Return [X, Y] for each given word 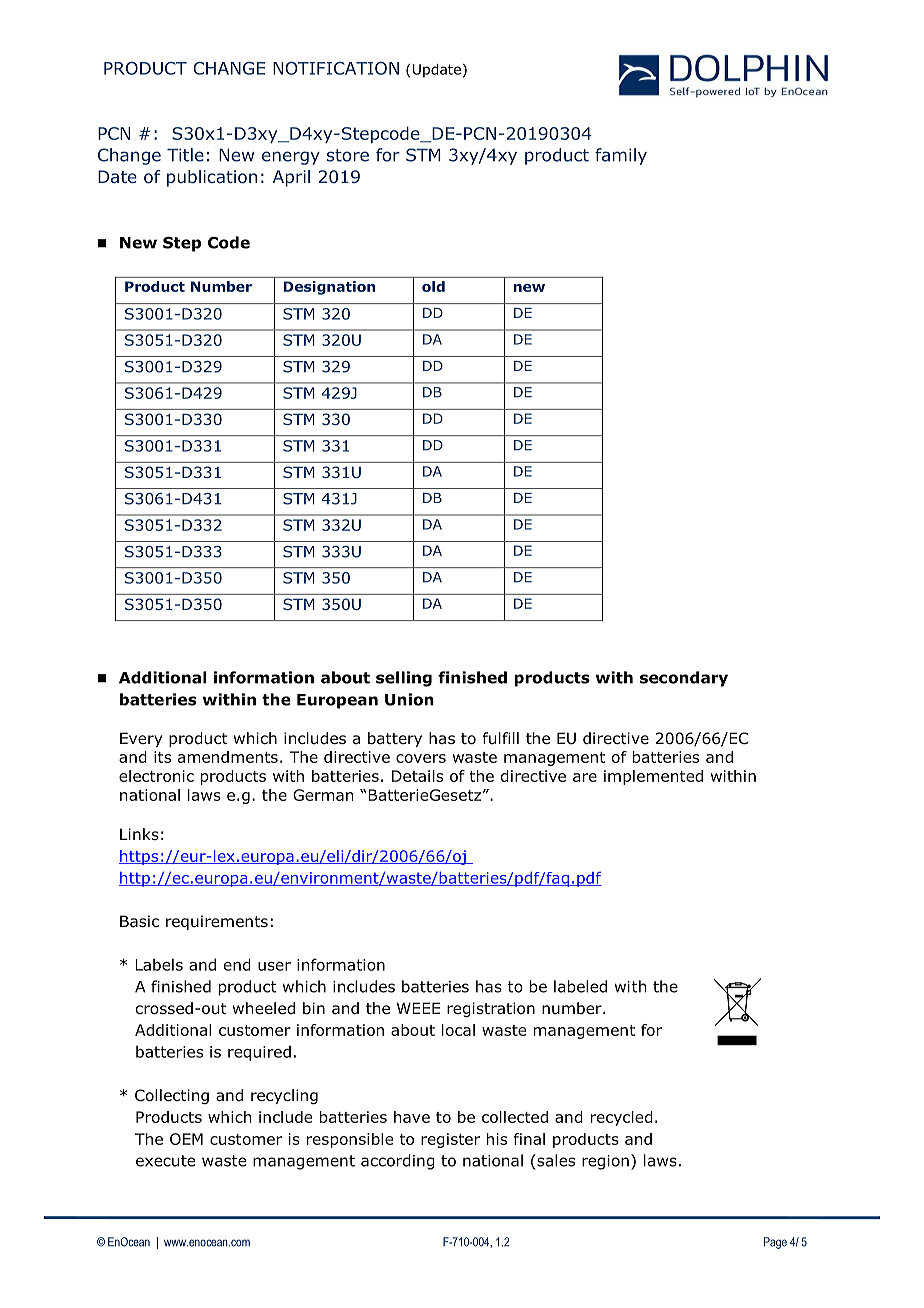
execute [165, 1161]
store [348, 155]
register [450, 1140]
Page [775, 1243]
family [621, 156]
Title [185, 155]
